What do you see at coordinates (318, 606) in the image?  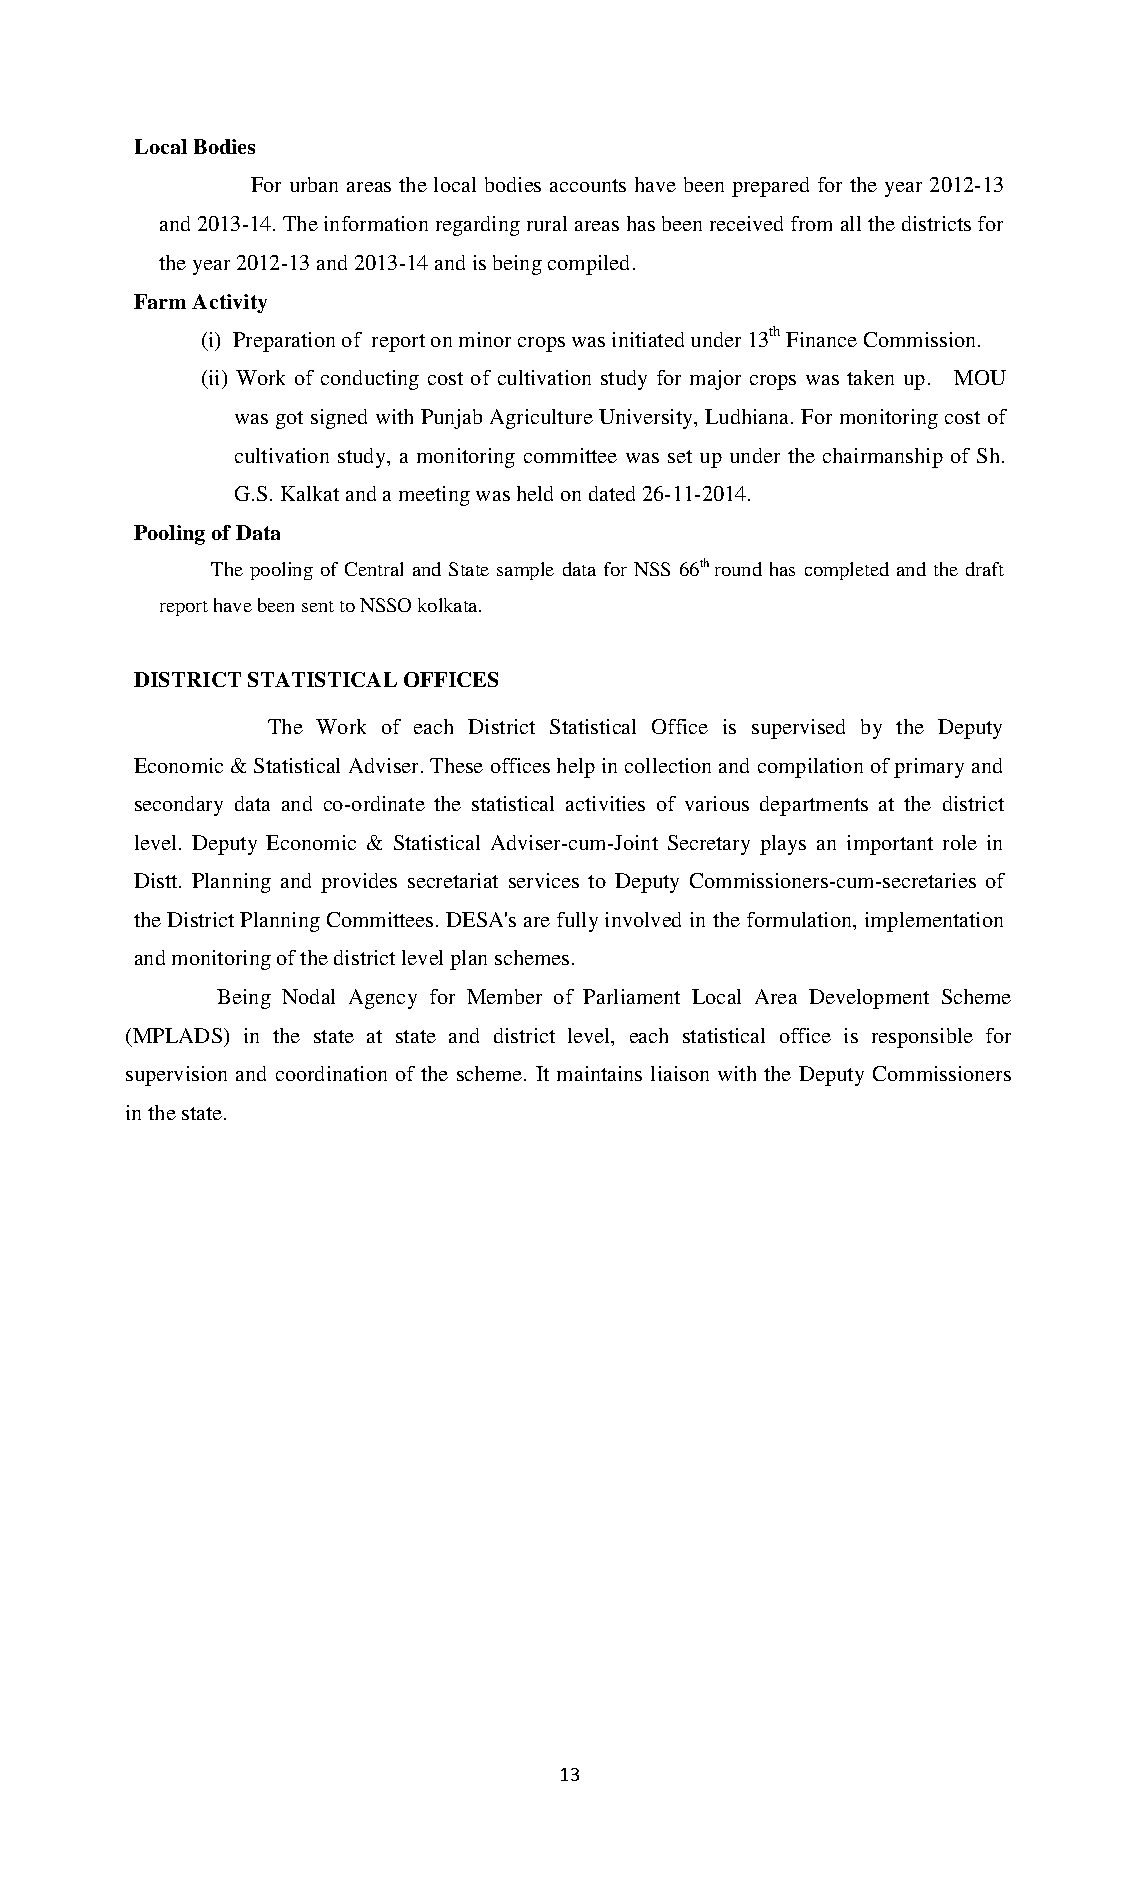 I see `sent` at bounding box center [318, 606].
